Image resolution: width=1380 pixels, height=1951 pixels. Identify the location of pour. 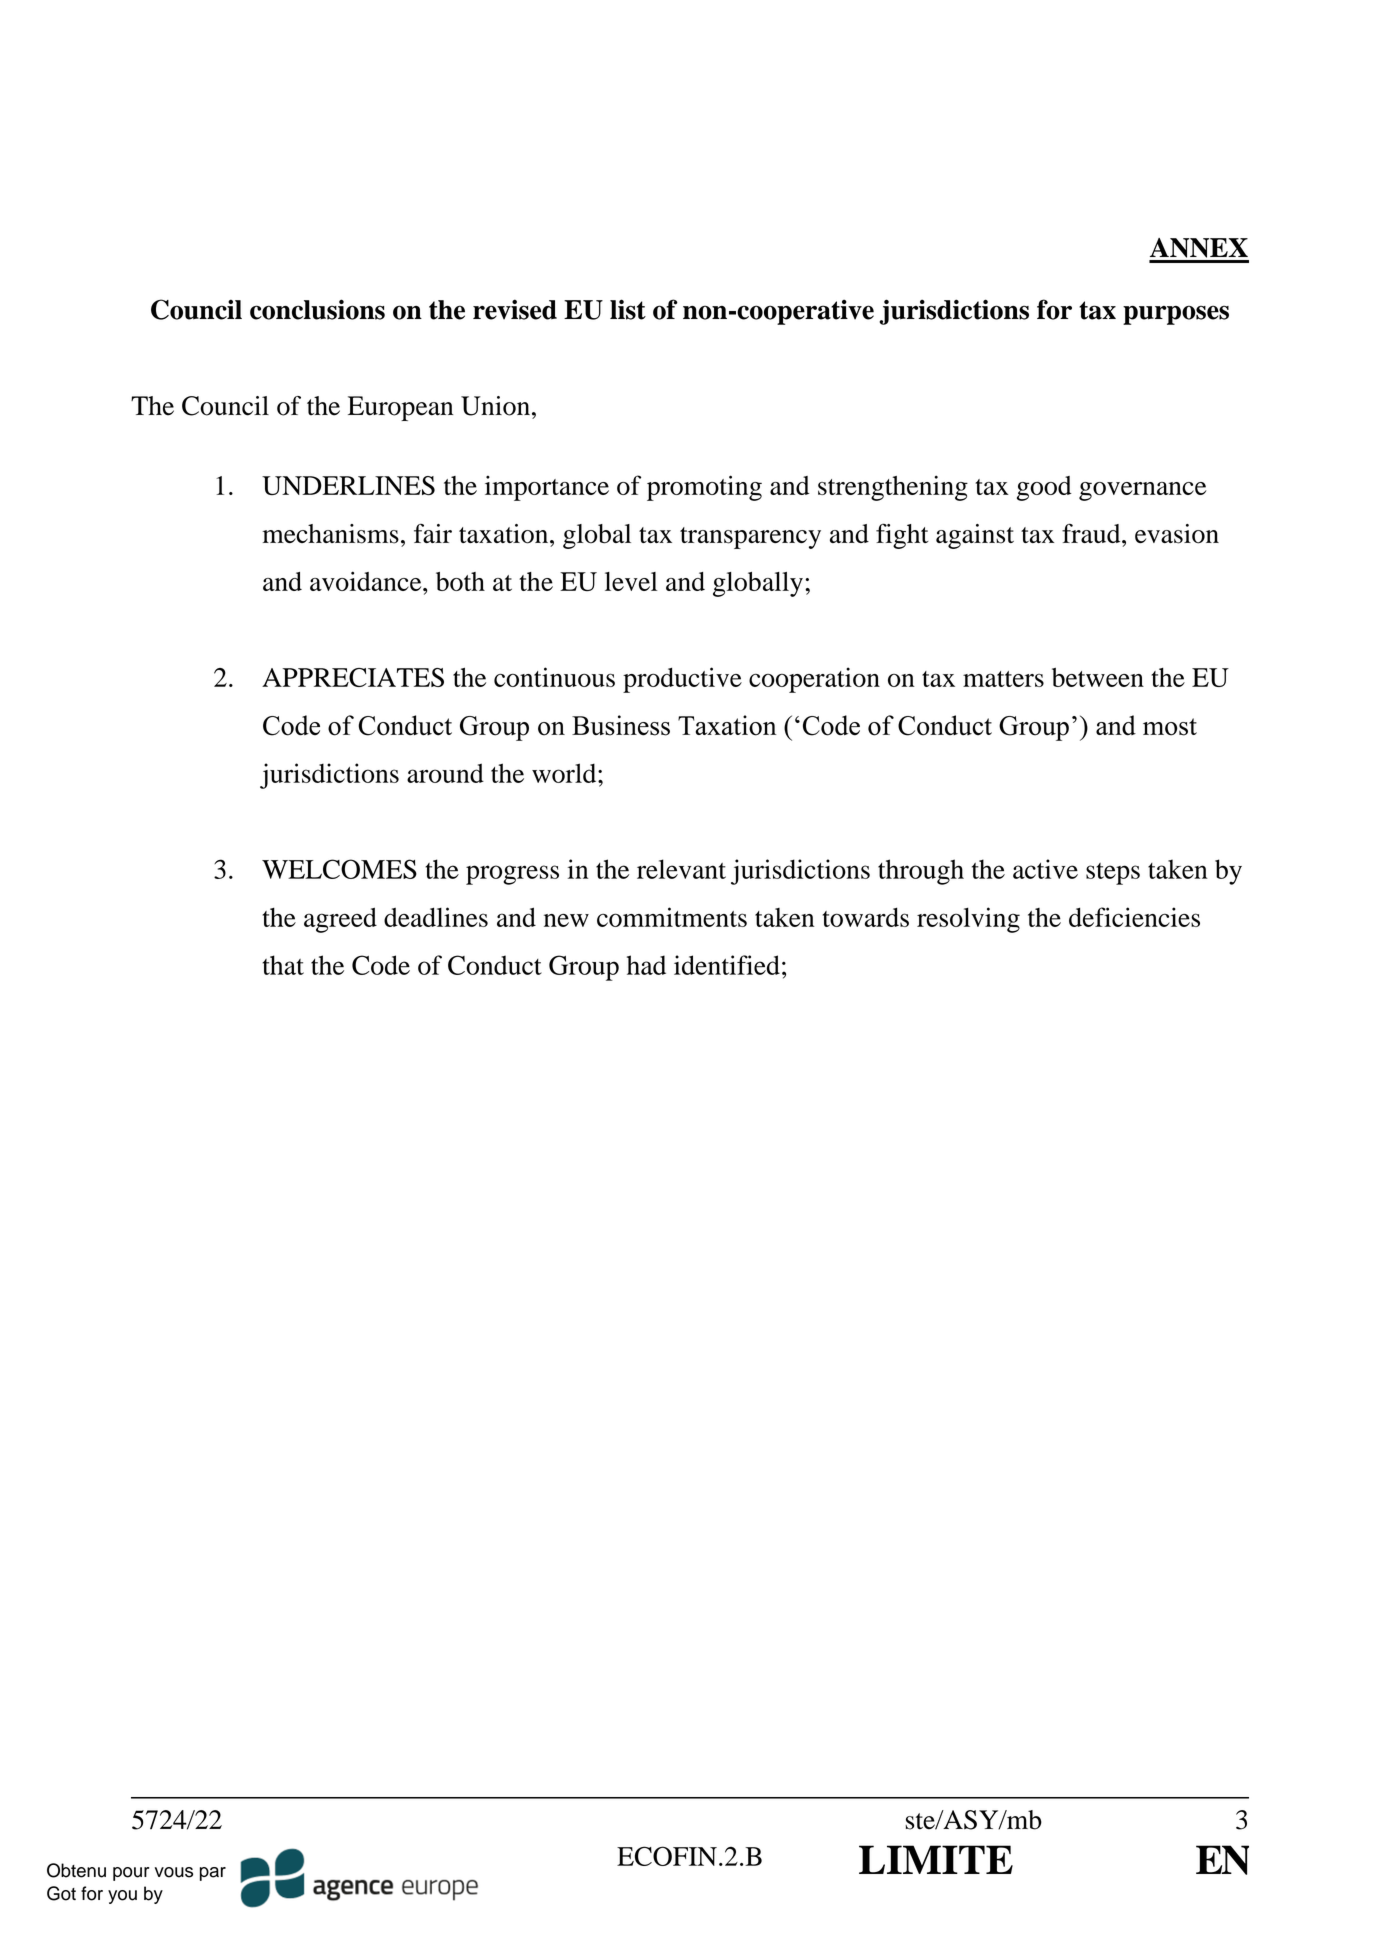
(131, 1874).
